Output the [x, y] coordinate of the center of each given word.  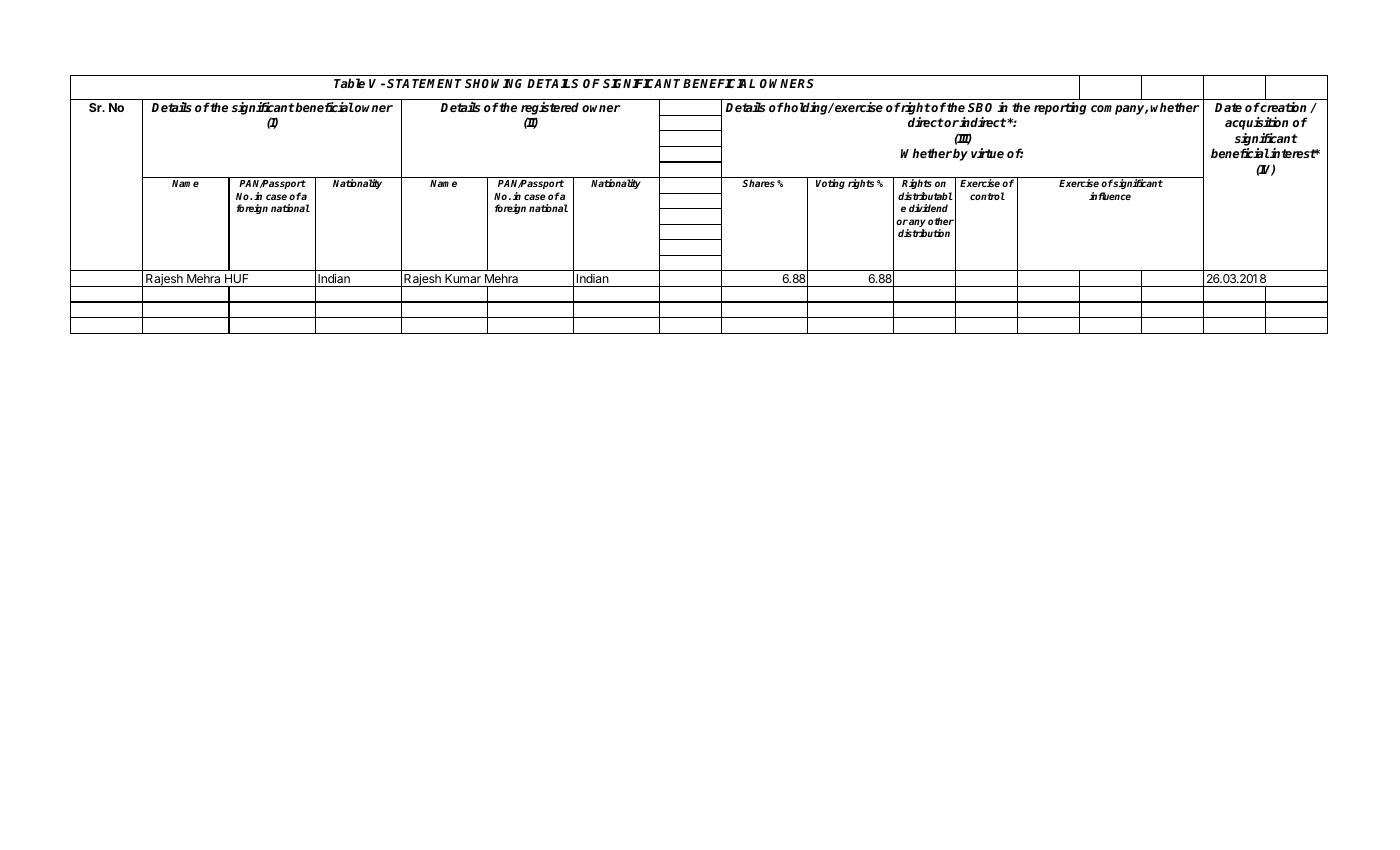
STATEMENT [424, 83]
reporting [1060, 108]
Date [1228, 107]
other [941, 221]
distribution [924, 233]
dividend [928, 208]
